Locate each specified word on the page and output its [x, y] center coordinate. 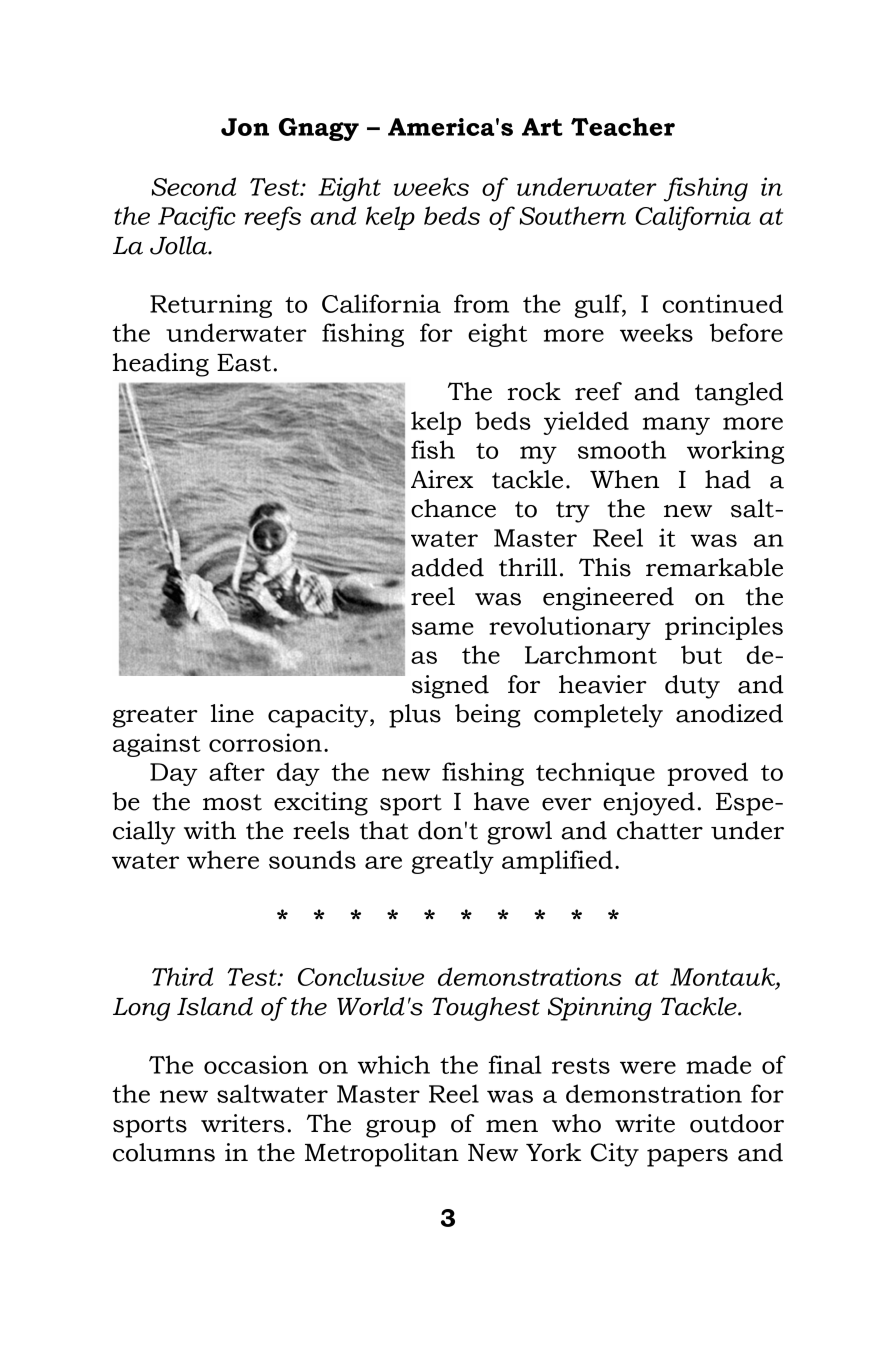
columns [164, 1152]
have [501, 801]
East [244, 363]
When [624, 479]
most [232, 802]
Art [542, 127]
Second [194, 186]
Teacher [623, 126]
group [401, 1129]
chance [453, 508]
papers [687, 1158]
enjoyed [649, 804]
